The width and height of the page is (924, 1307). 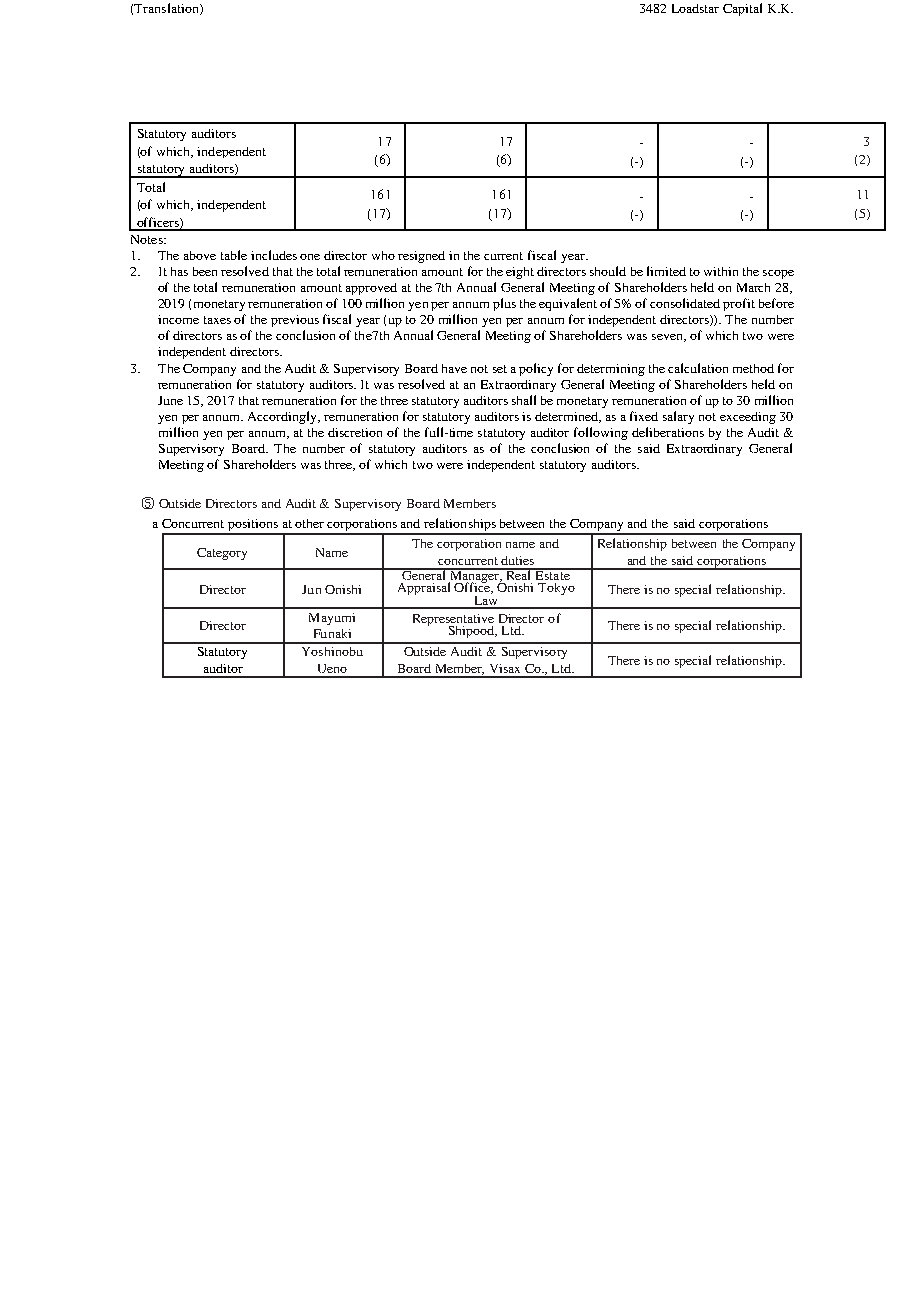 I want to click on Category, so click(x=222, y=554).
